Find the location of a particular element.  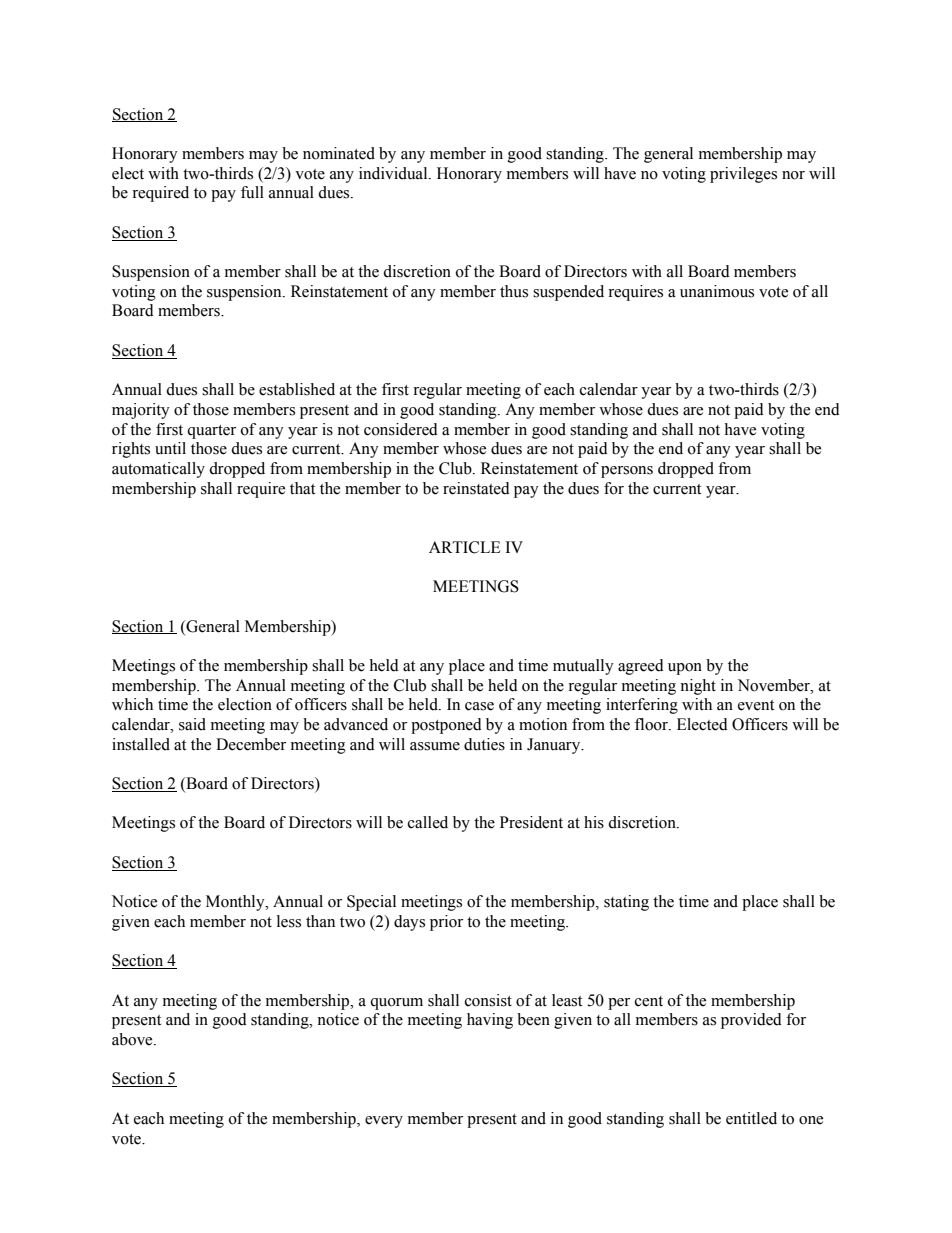

privileges is located at coordinates (743, 175).
